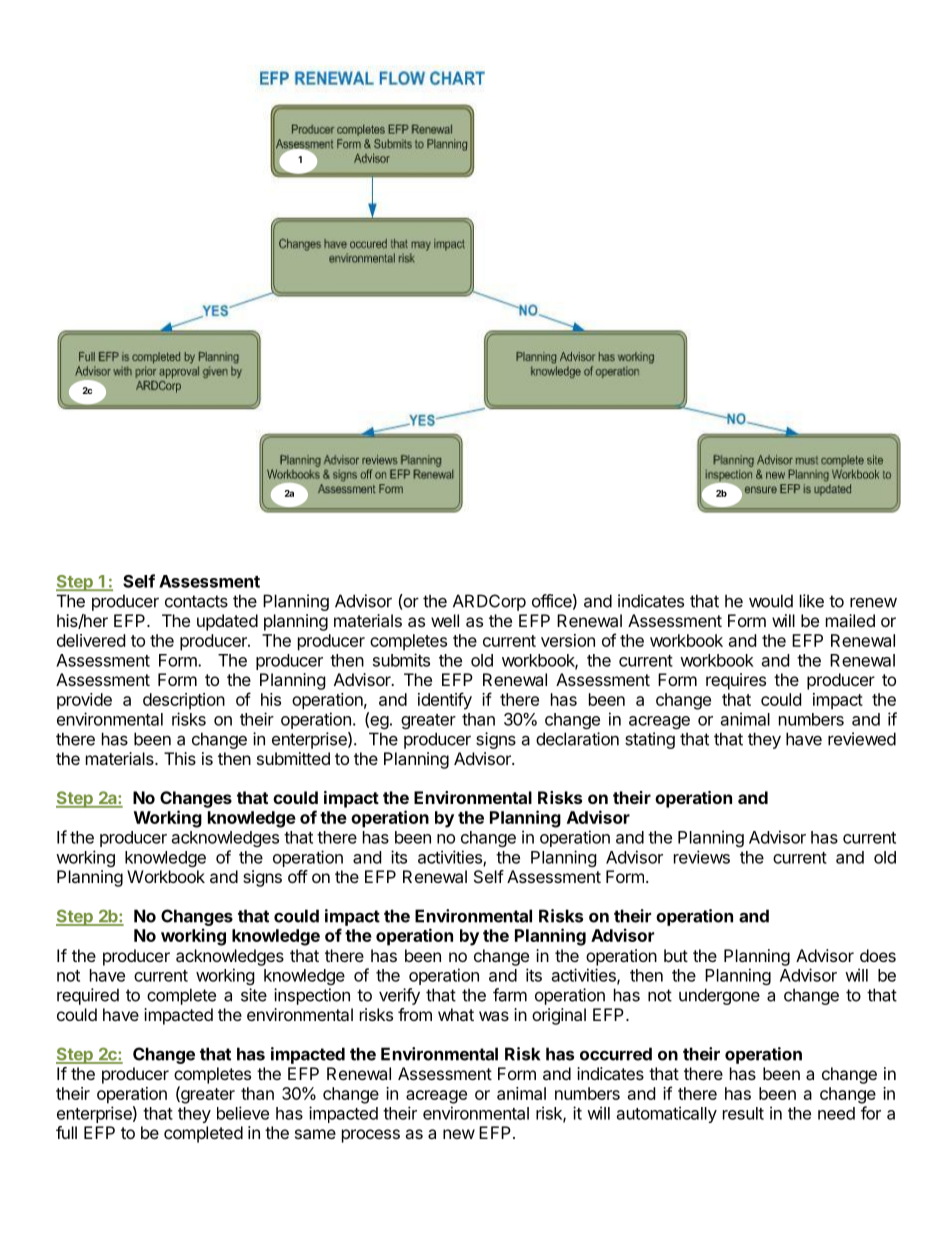 The width and height of the screenshot is (952, 1233). I want to click on would, so click(771, 601).
